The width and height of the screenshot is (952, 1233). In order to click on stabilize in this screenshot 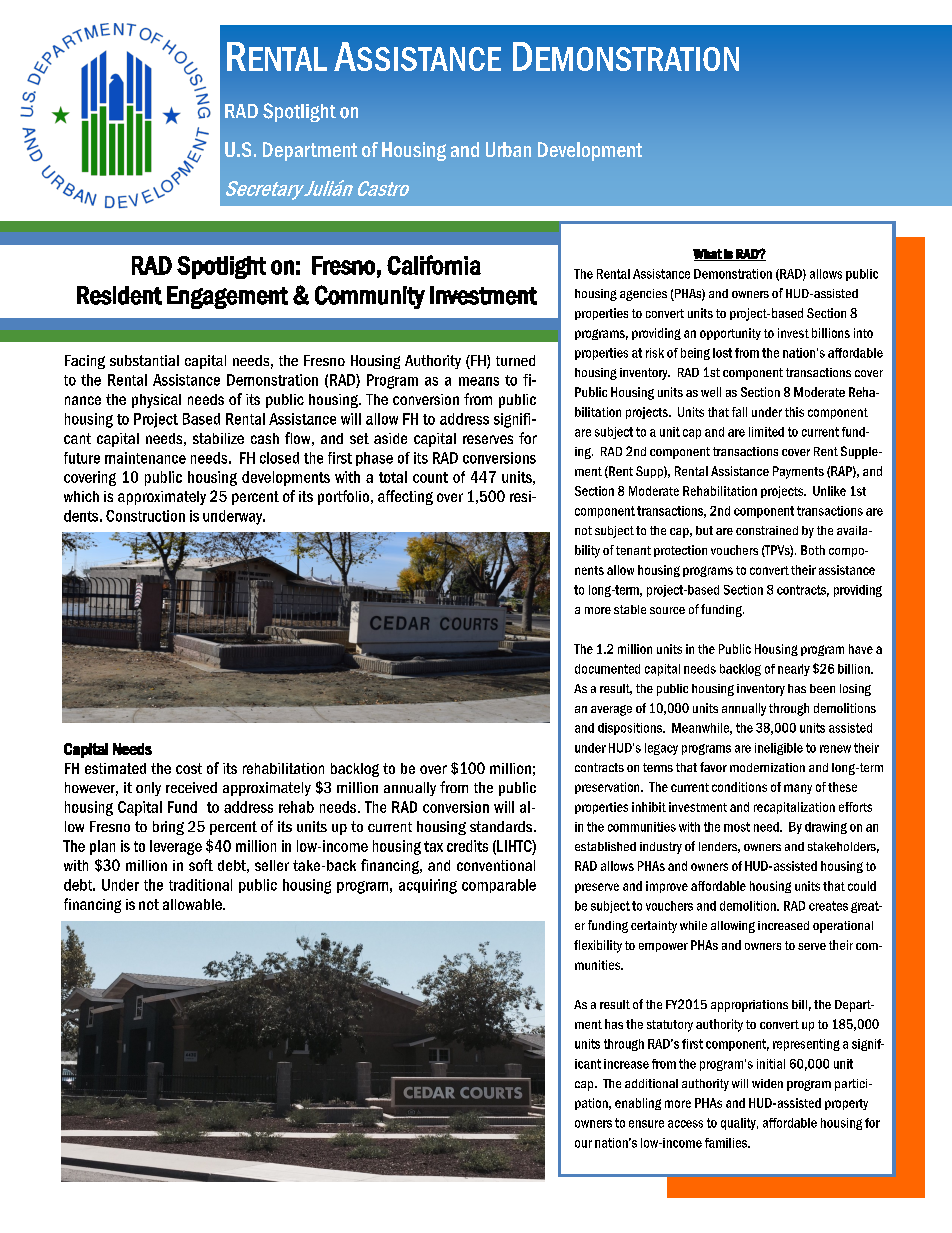, I will do `click(218, 438)`.
